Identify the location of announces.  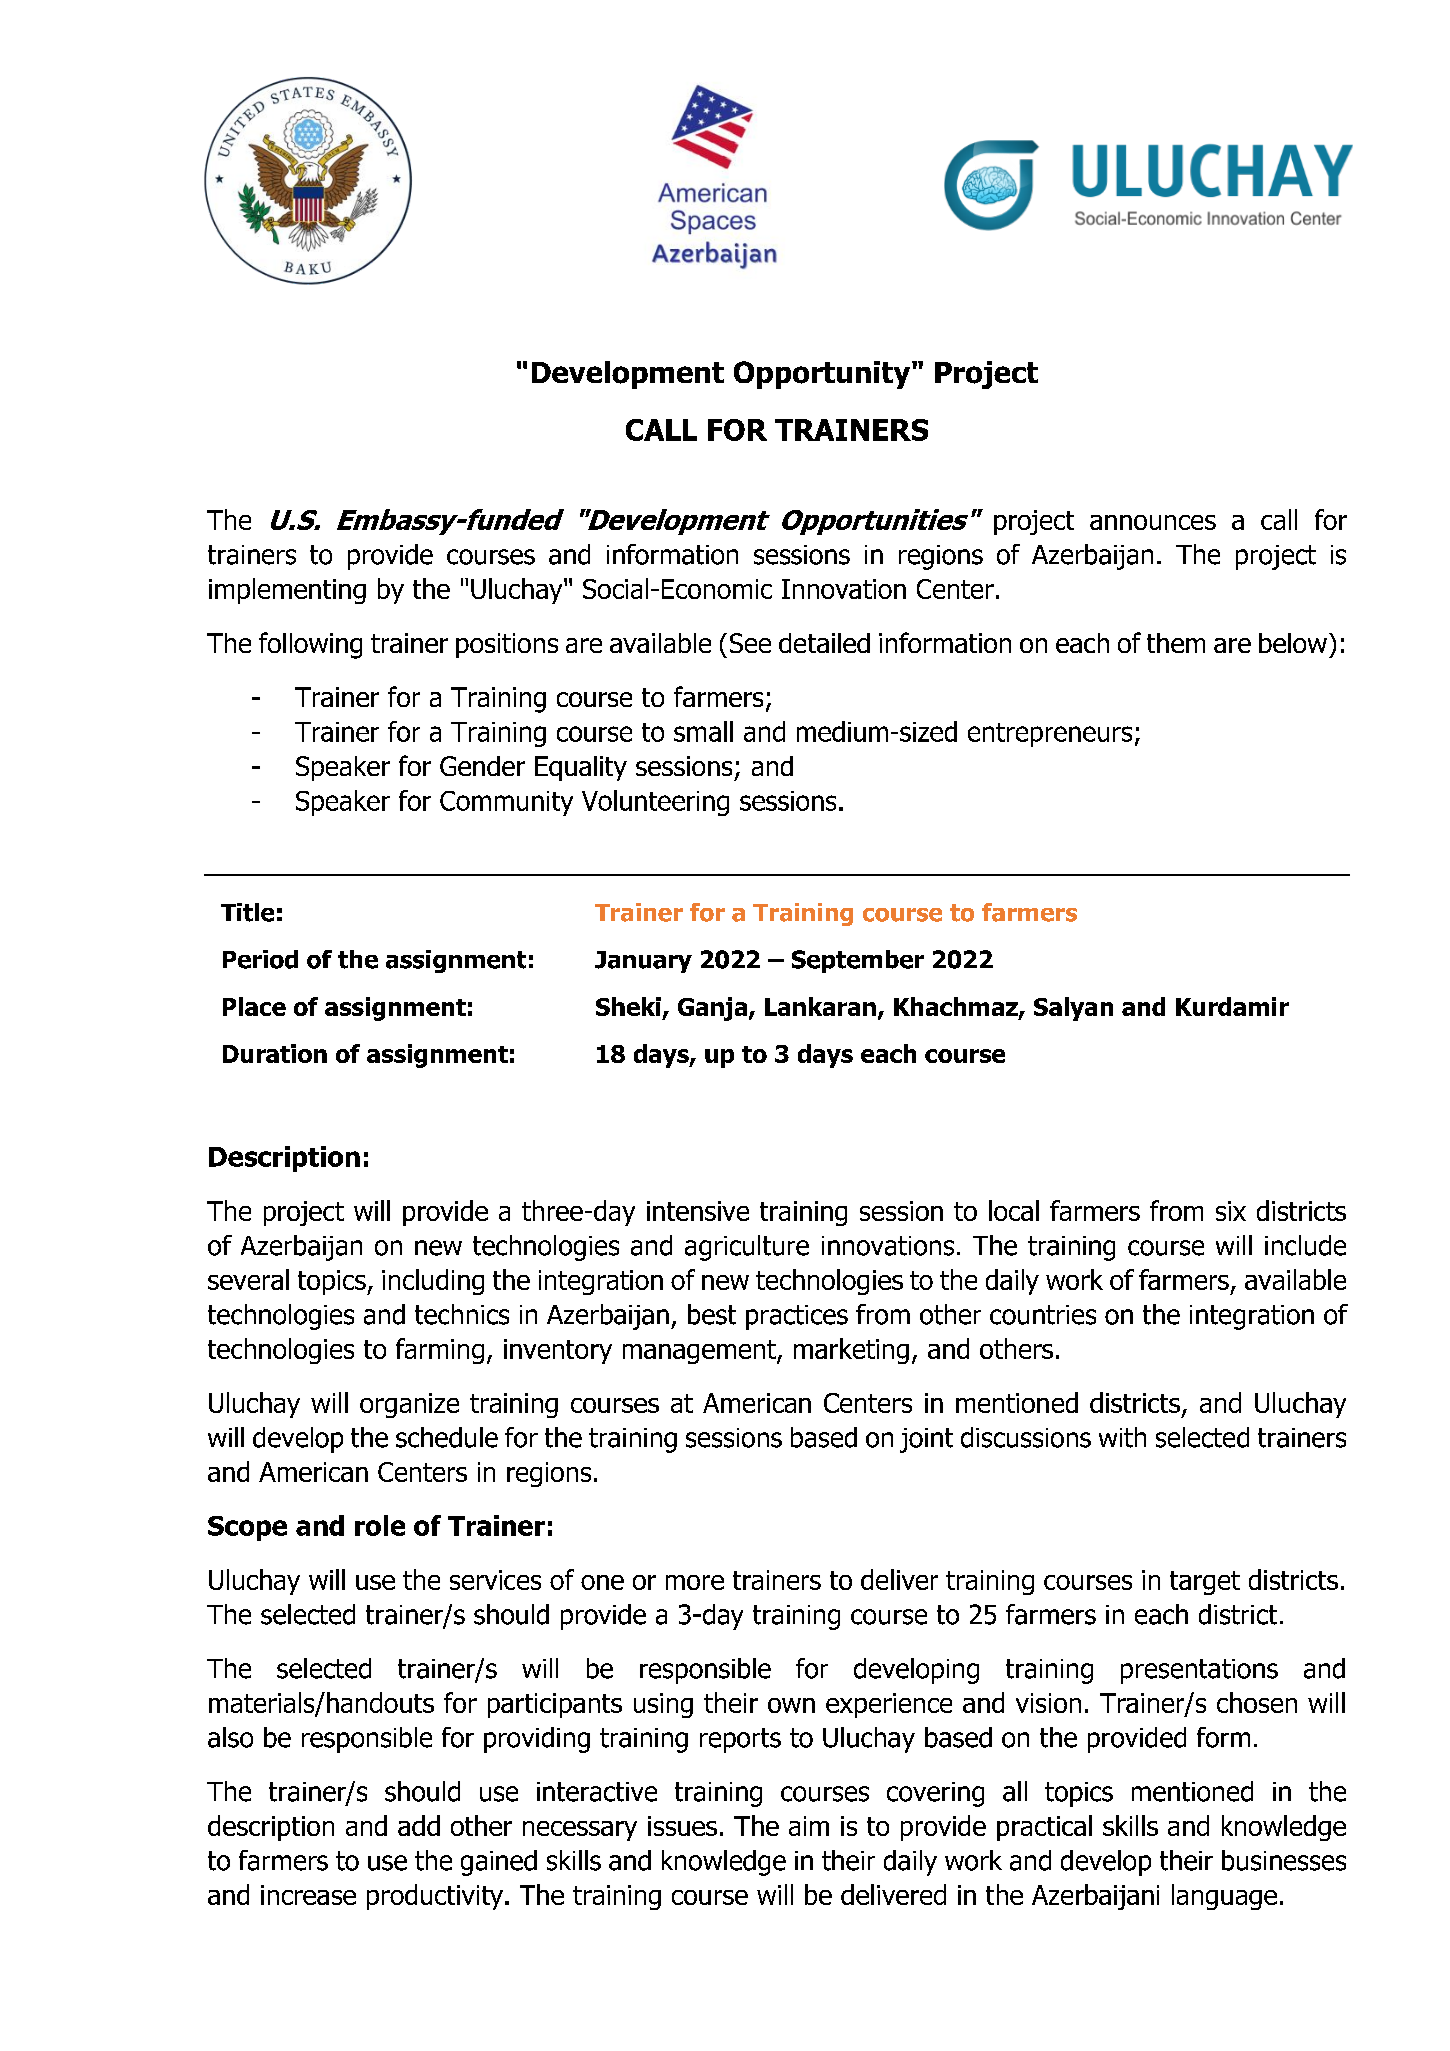
(1153, 522).
